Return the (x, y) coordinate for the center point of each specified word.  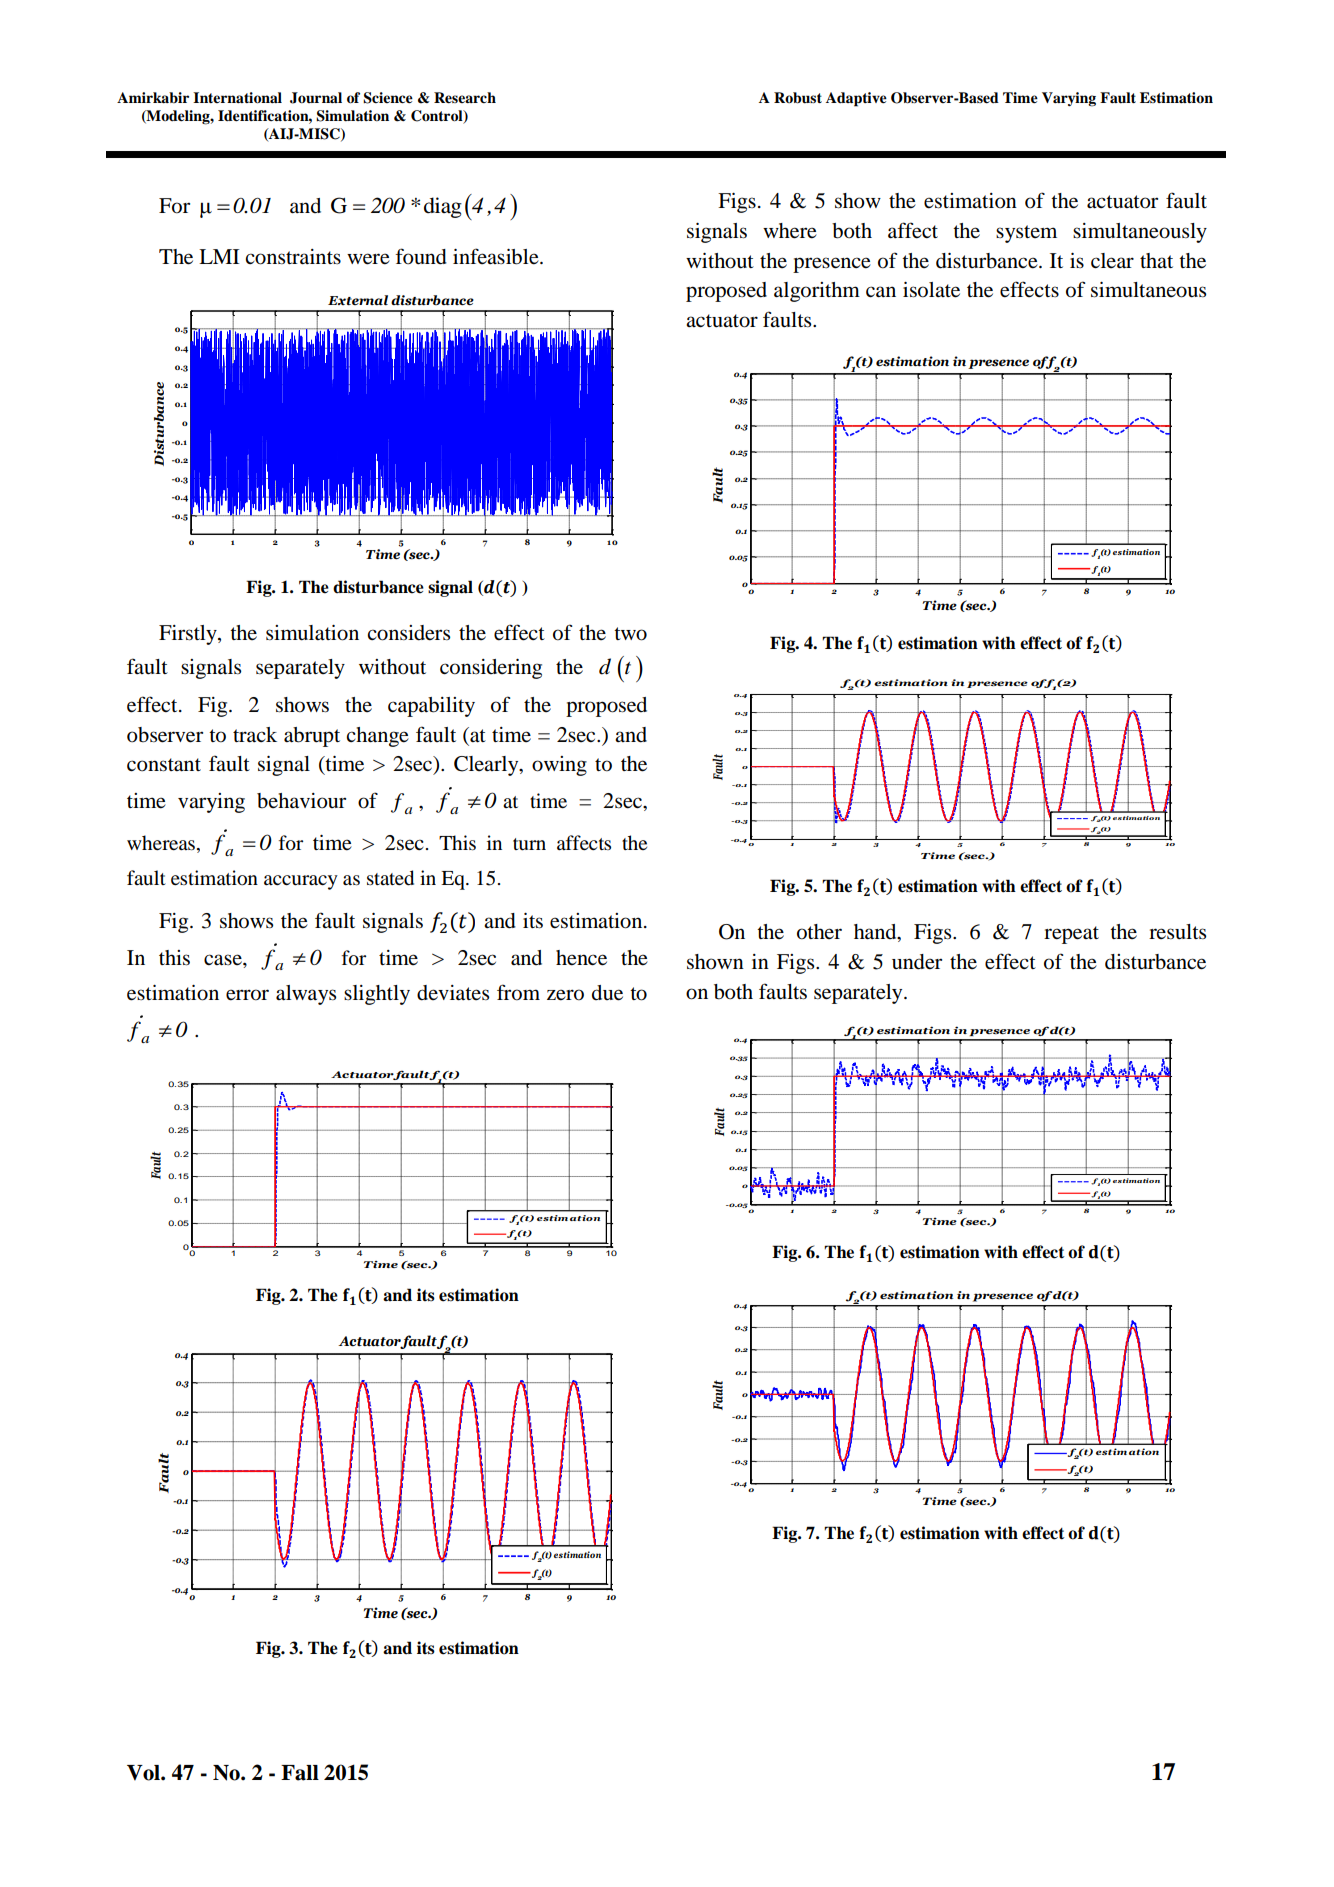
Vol (144, 1773)
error (247, 995)
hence (581, 958)
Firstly (189, 635)
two (630, 634)
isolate (931, 290)
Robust (798, 98)
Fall (300, 1773)
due (607, 993)
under (917, 962)
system (1026, 234)
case (224, 960)
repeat (1071, 935)
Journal (316, 98)
